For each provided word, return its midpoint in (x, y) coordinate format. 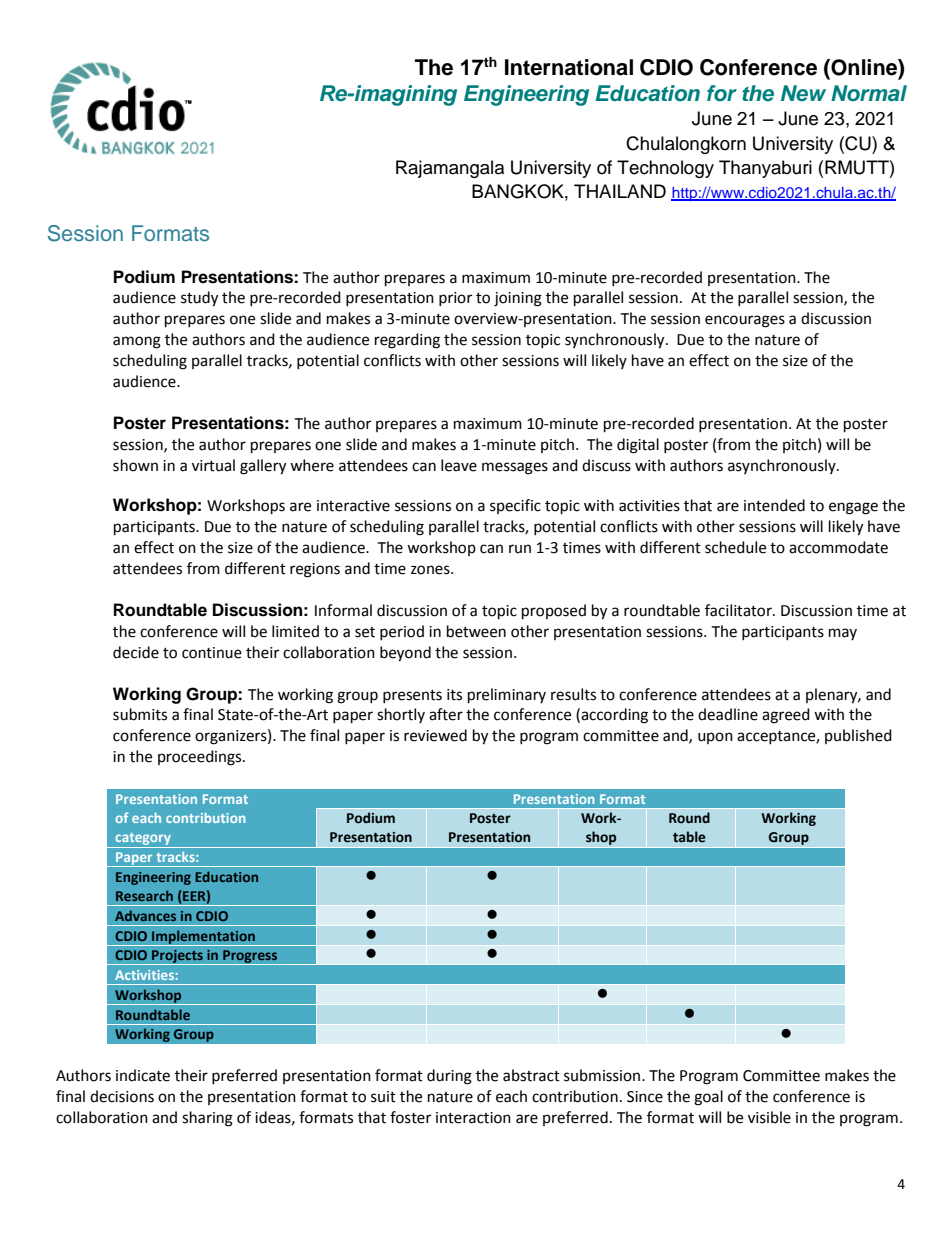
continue (212, 653)
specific (515, 506)
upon (715, 738)
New (803, 93)
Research (144, 895)
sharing (207, 1119)
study (199, 299)
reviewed (435, 735)
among (137, 342)
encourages (745, 321)
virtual (213, 465)
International (569, 67)
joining (518, 299)
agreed (786, 716)
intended (774, 505)
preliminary (507, 696)
